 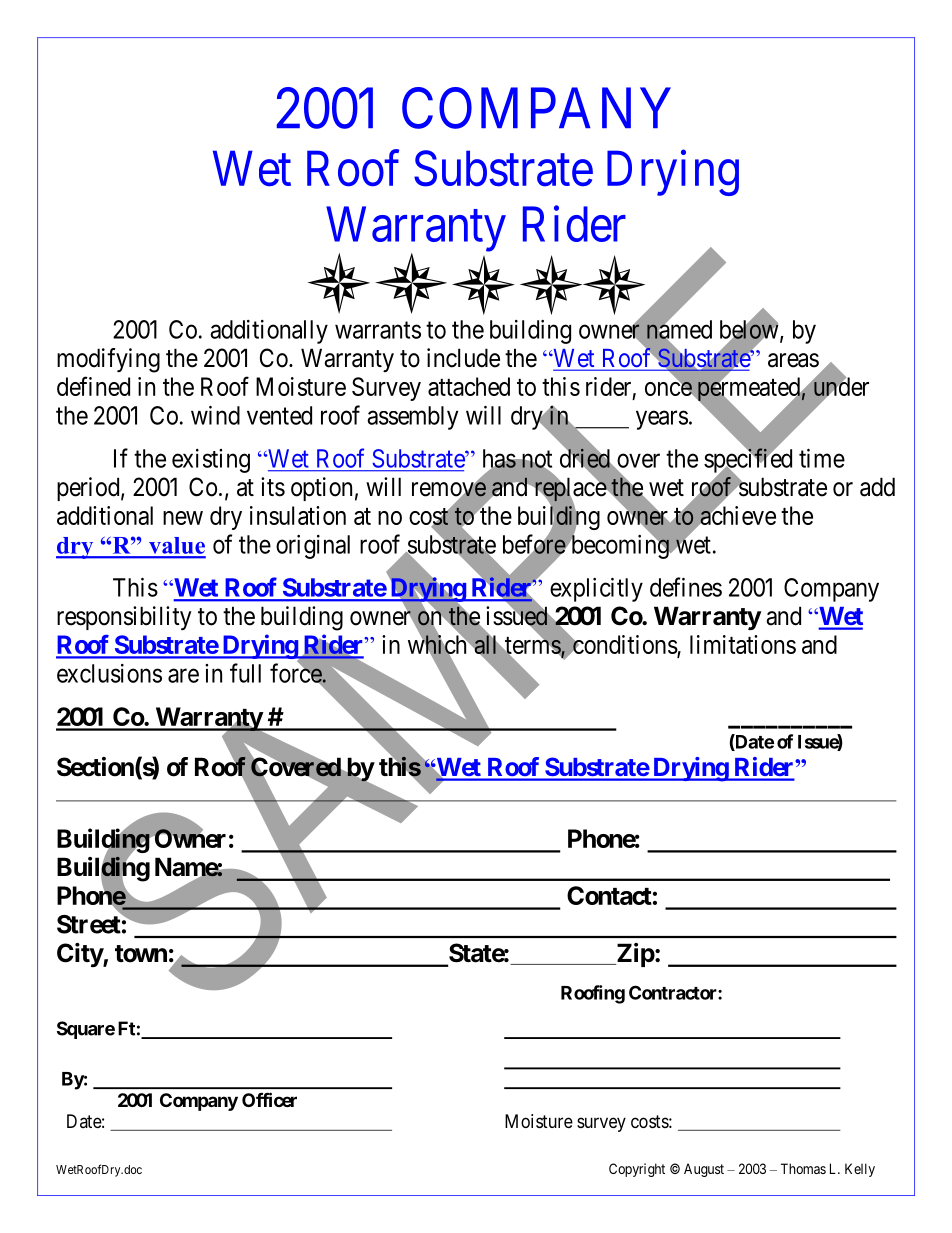 What do you see at coordinates (662, 420) in the page?
I see `years` at bounding box center [662, 420].
